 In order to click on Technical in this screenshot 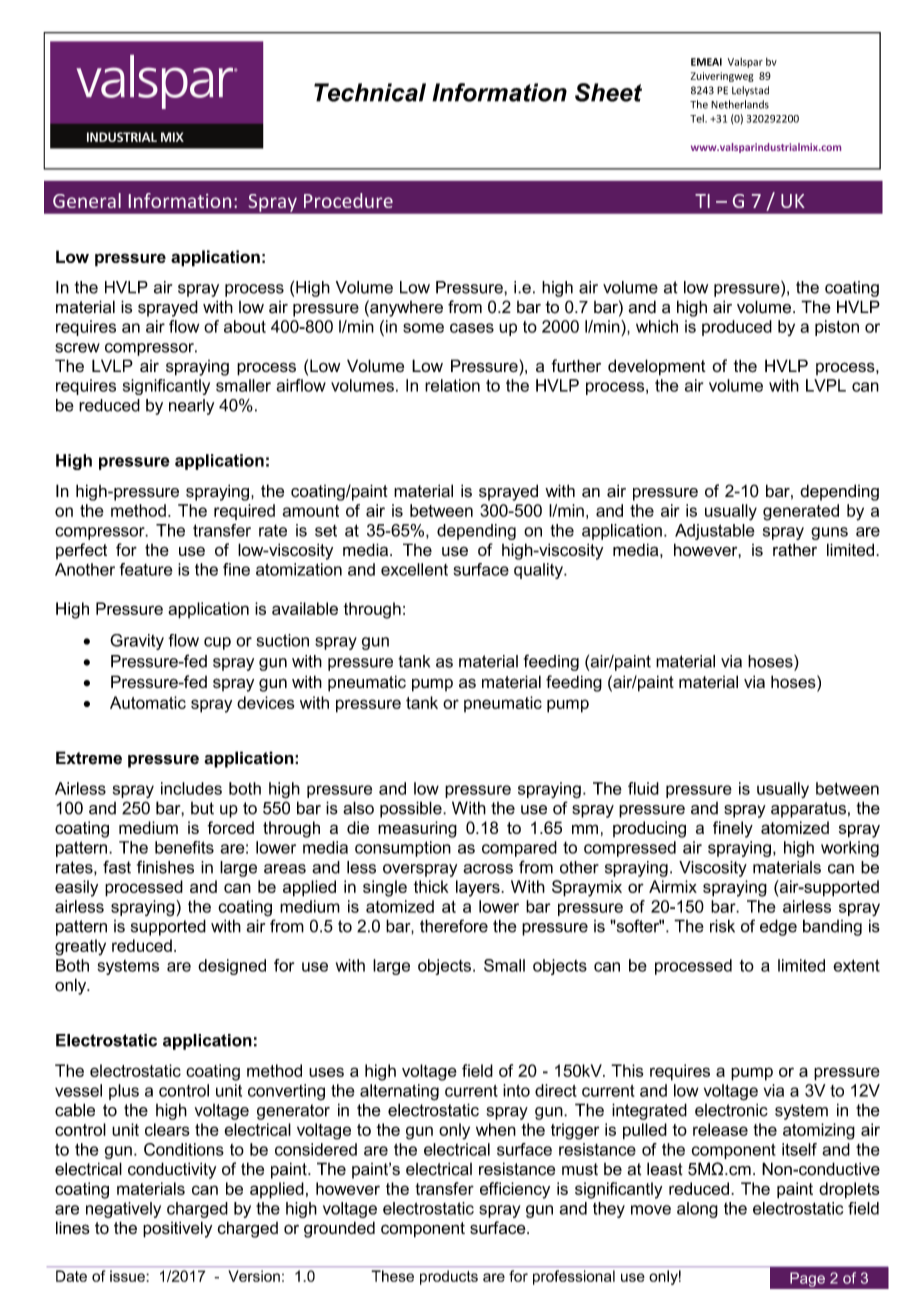, I will do `click(370, 92)`.
